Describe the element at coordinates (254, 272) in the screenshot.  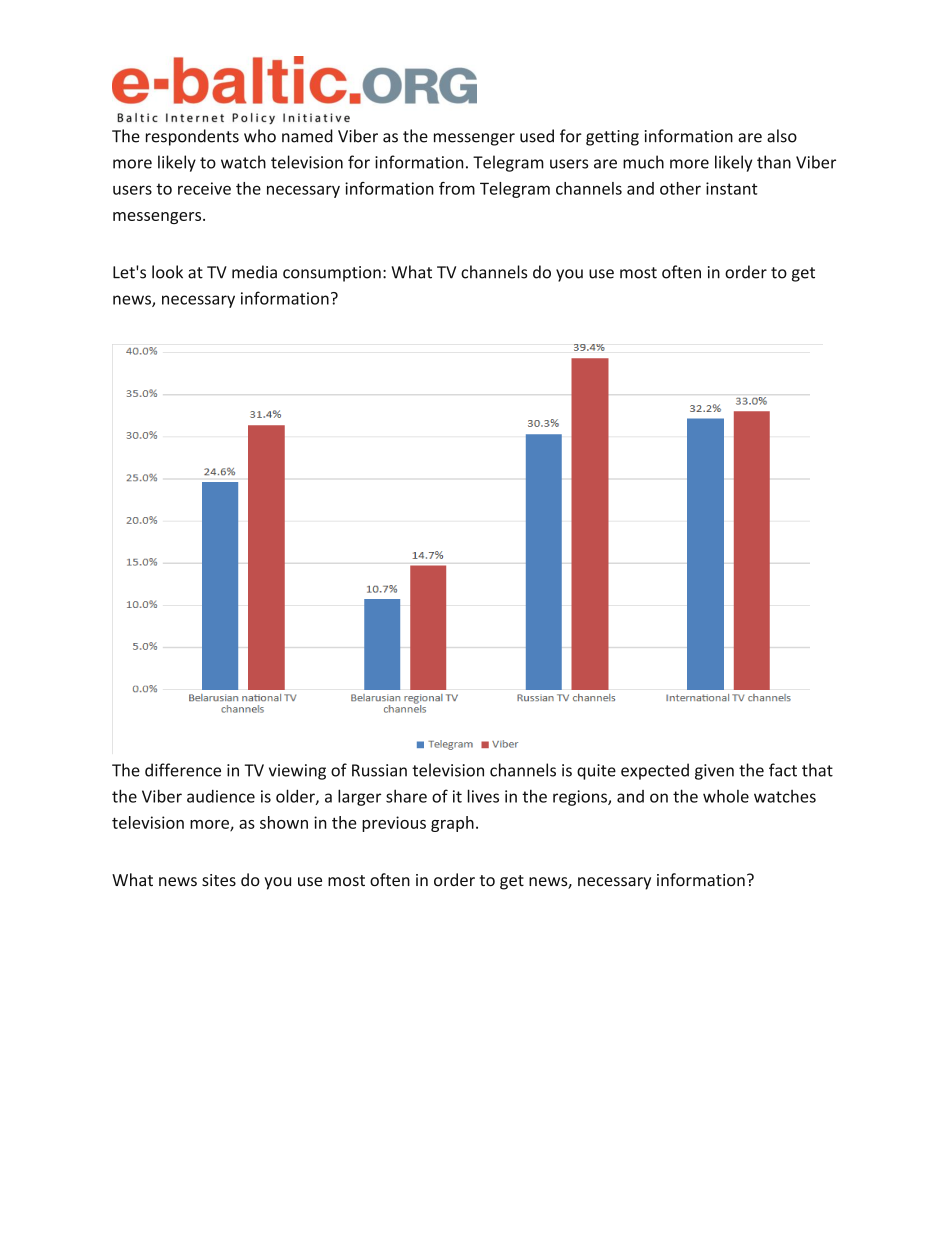
I see `media` at that location.
